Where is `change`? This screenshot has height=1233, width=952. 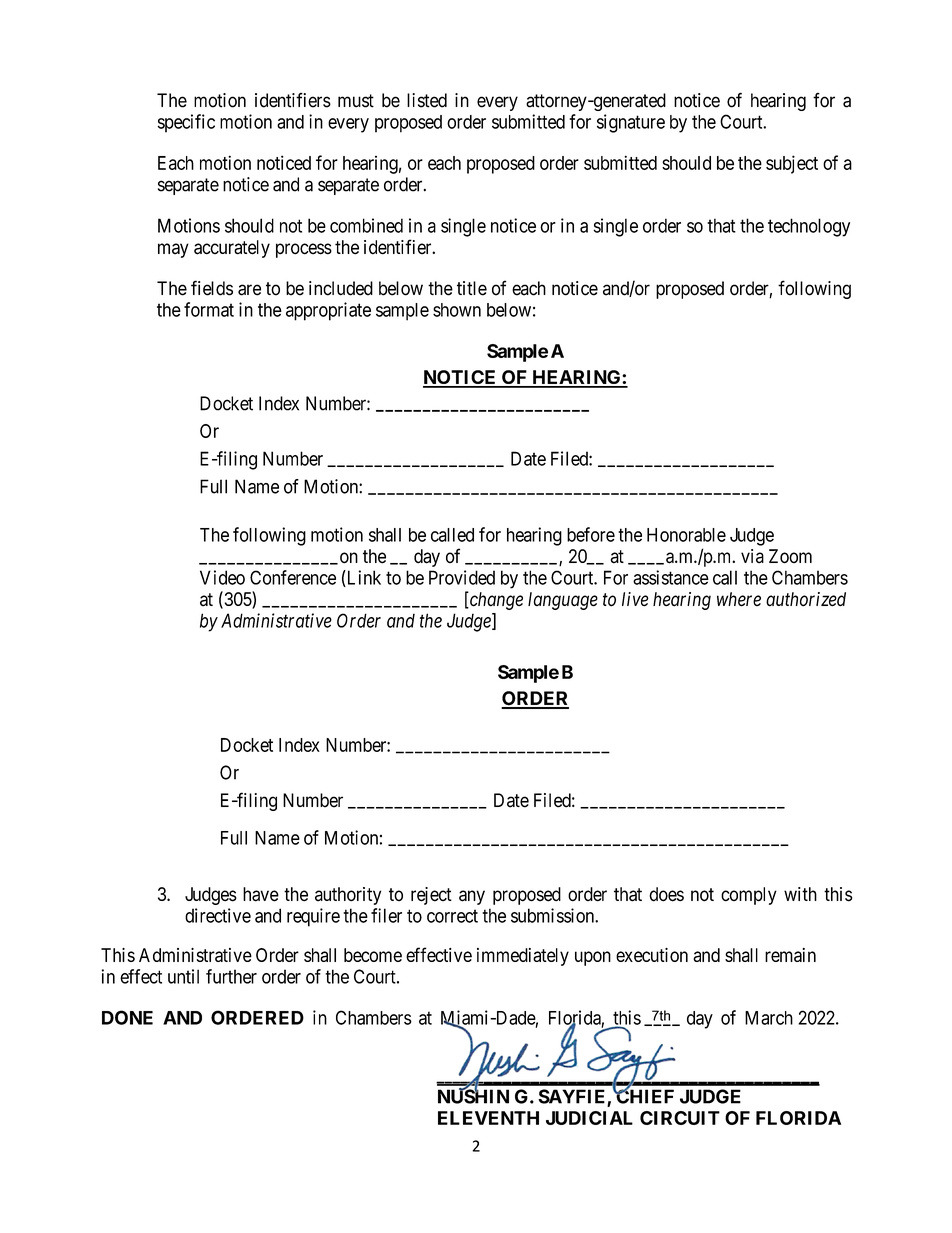 change is located at coordinates (495, 601).
